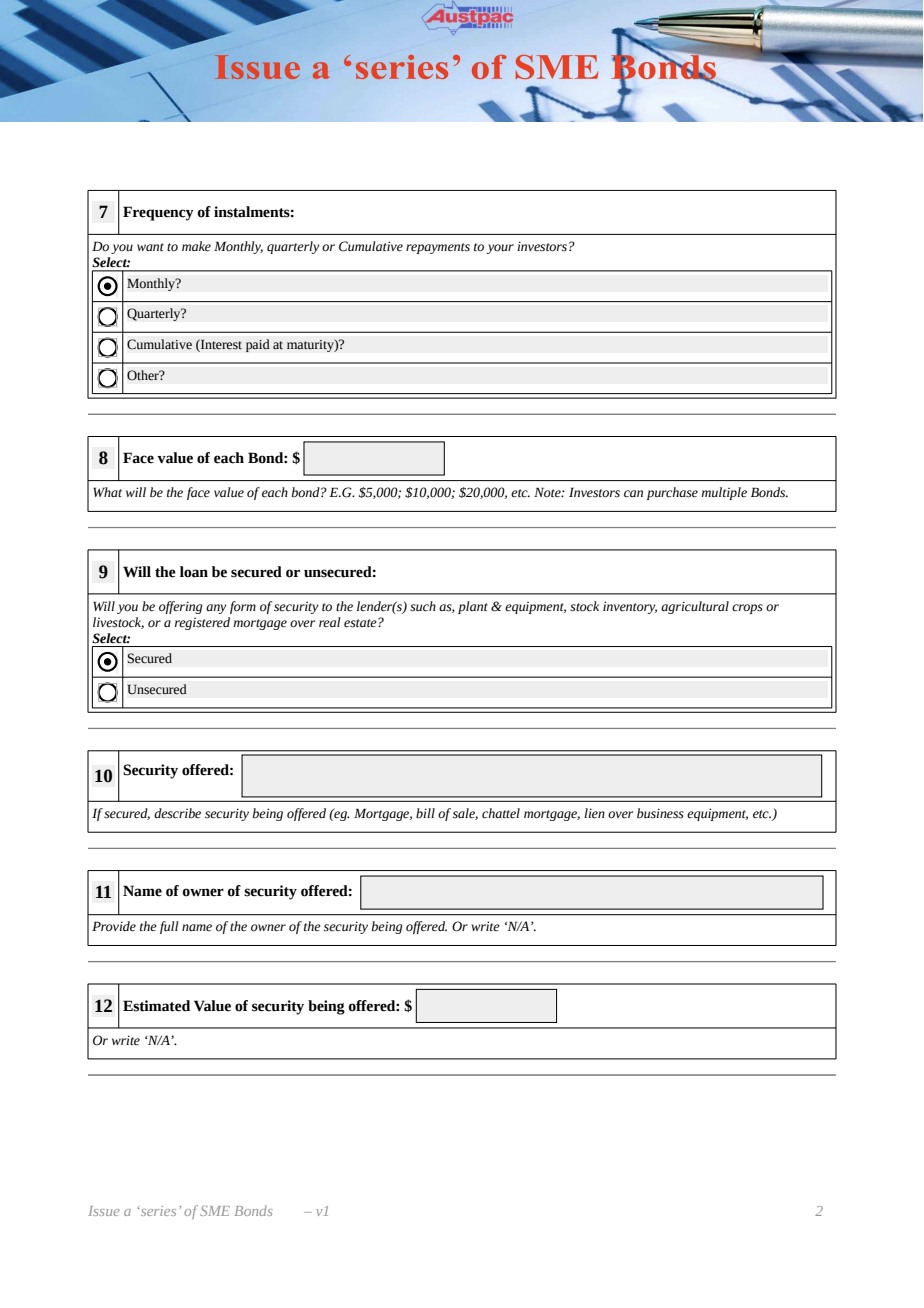 This document has height=1308, width=924. What do you see at coordinates (438, 248) in the document?
I see `repayments` at bounding box center [438, 248].
